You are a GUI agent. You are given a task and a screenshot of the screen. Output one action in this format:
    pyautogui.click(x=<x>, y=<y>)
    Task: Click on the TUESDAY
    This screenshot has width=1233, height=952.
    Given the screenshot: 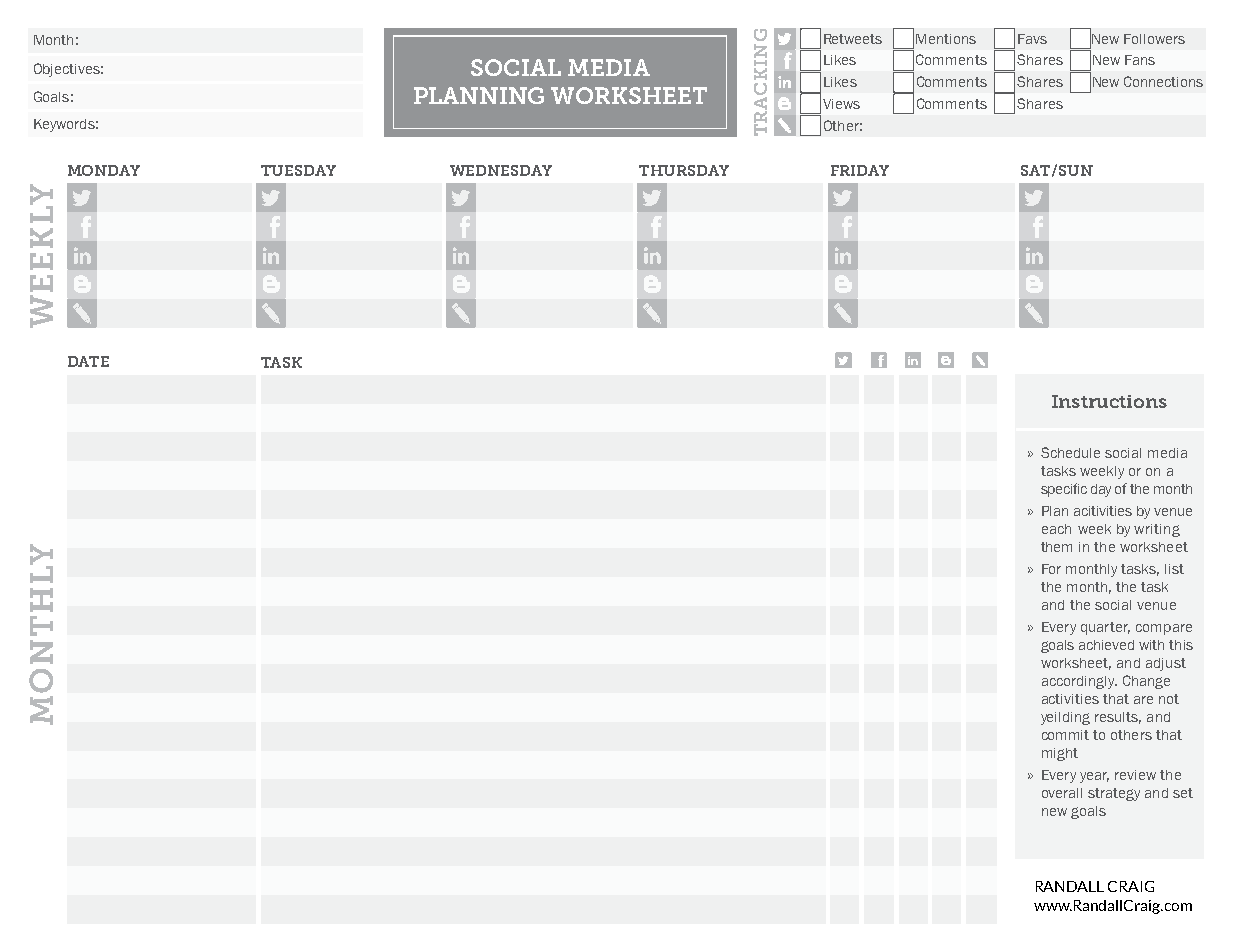 What is the action you would take?
    pyautogui.click(x=298, y=170)
